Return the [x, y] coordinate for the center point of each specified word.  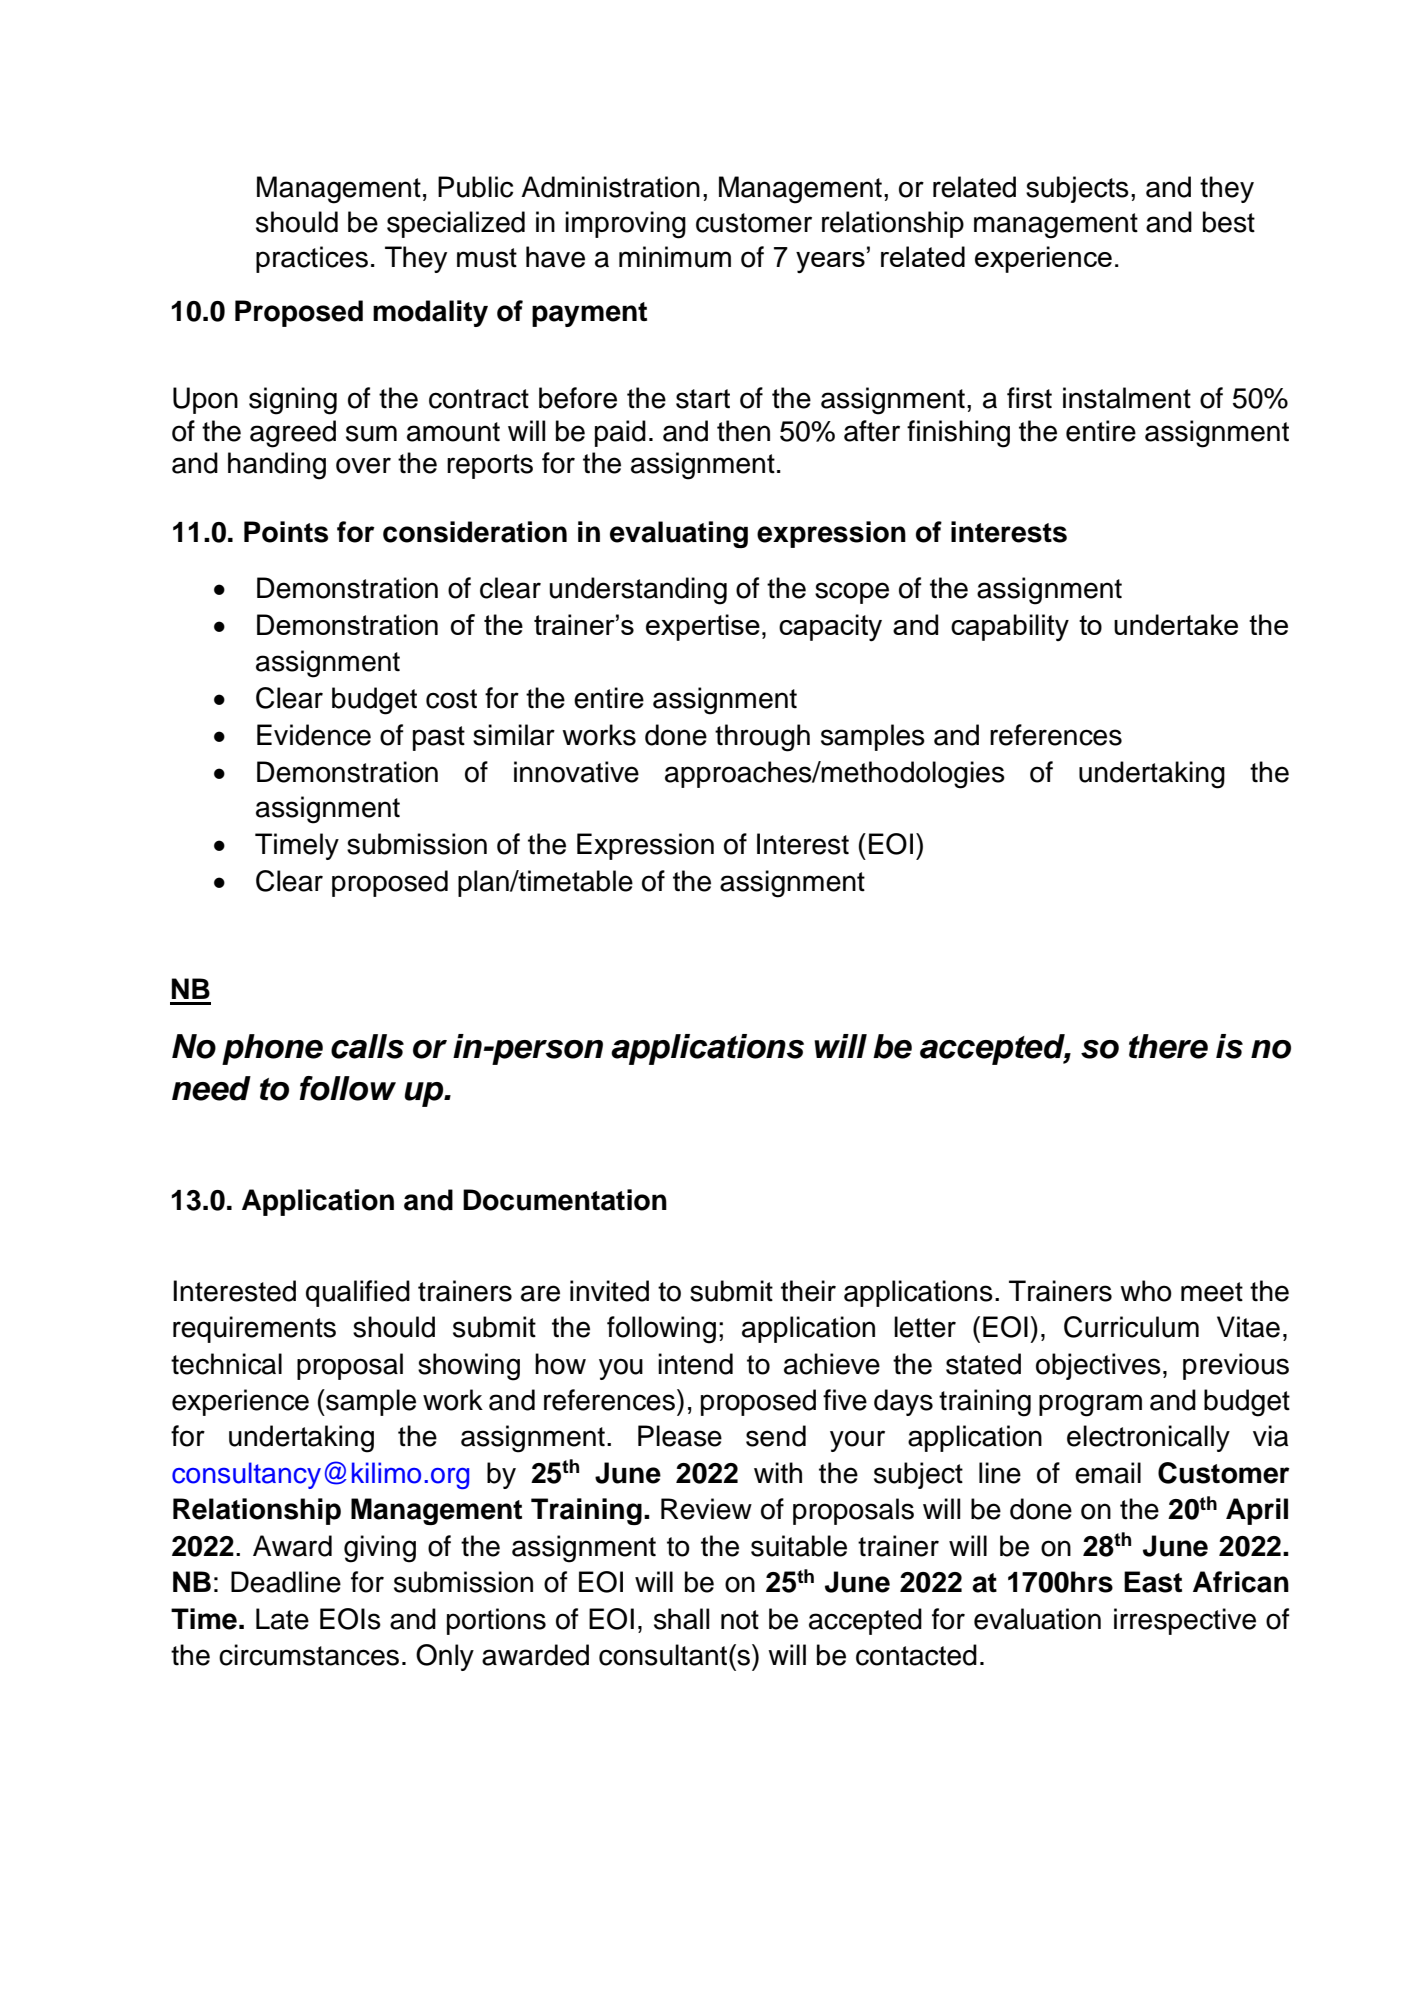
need [211, 1088]
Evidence [314, 735]
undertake [1176, 624]
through [762, 738]
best [1229, 222]
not [740, 1620]
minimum [675, 257]
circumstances [309, 1655]
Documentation [565, 1200]
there [1168, 1046]
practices [312, 259]
